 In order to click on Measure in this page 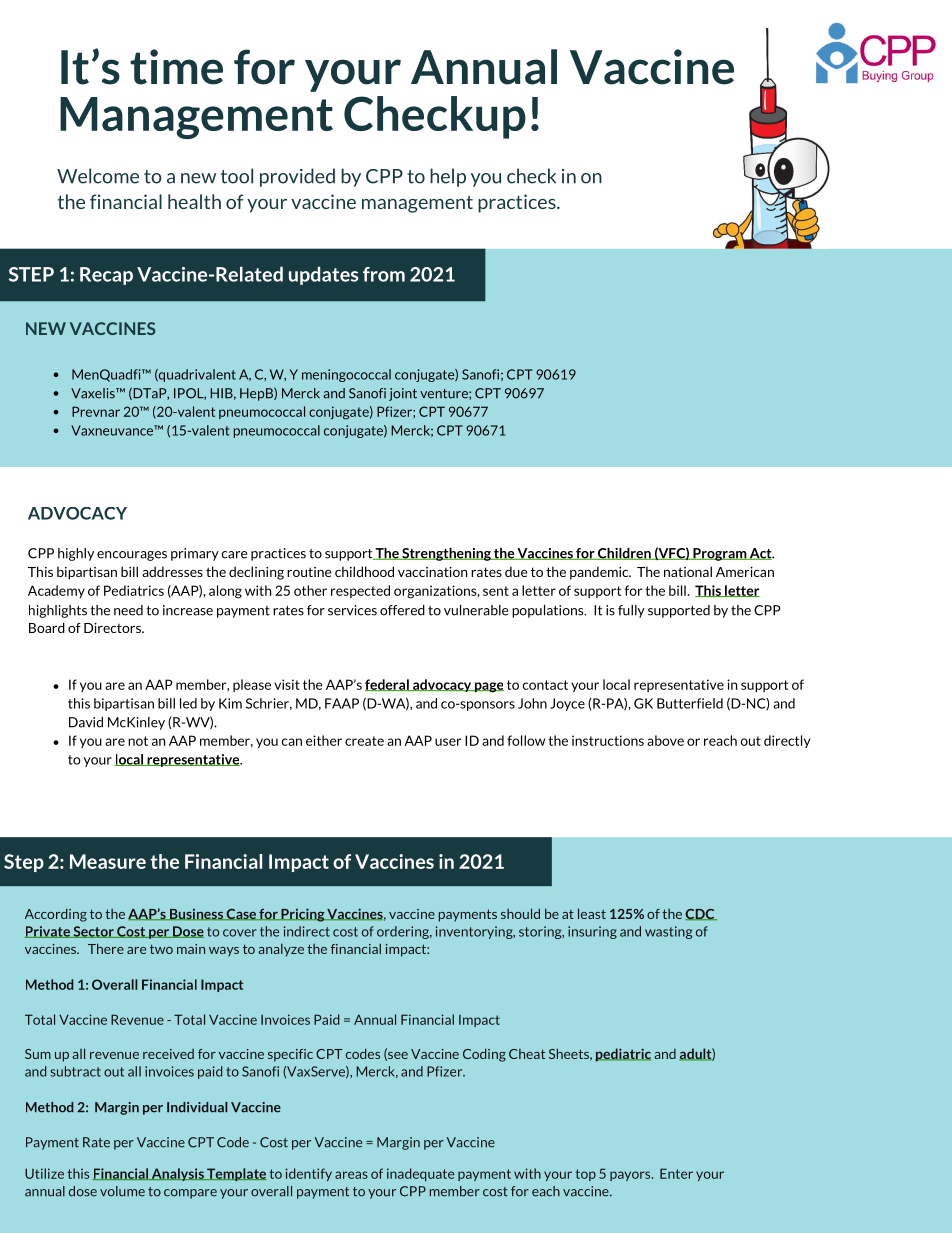, I will do `click(108, 861)`.
